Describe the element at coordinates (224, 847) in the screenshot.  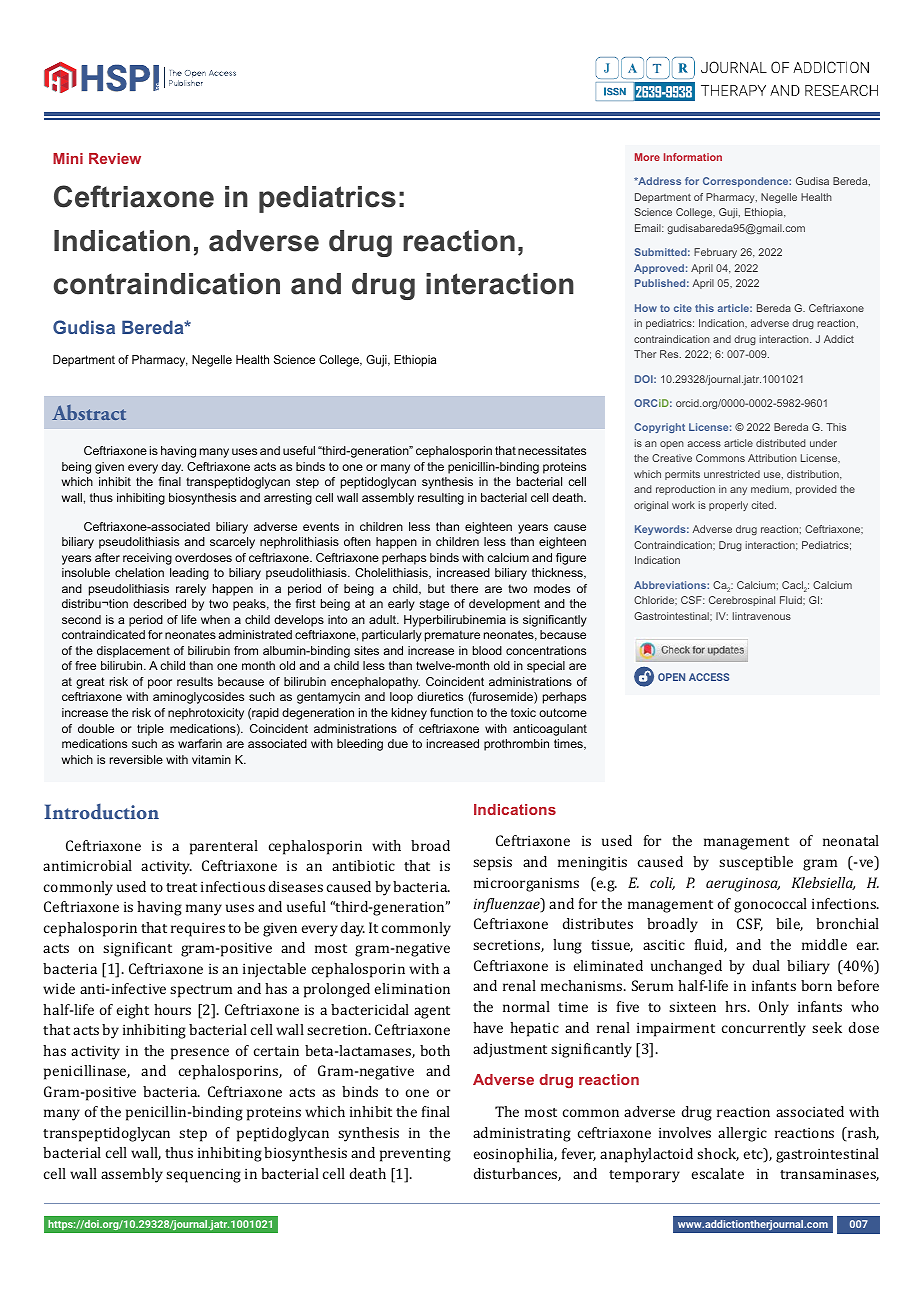
I see `parenteral` at that location.
